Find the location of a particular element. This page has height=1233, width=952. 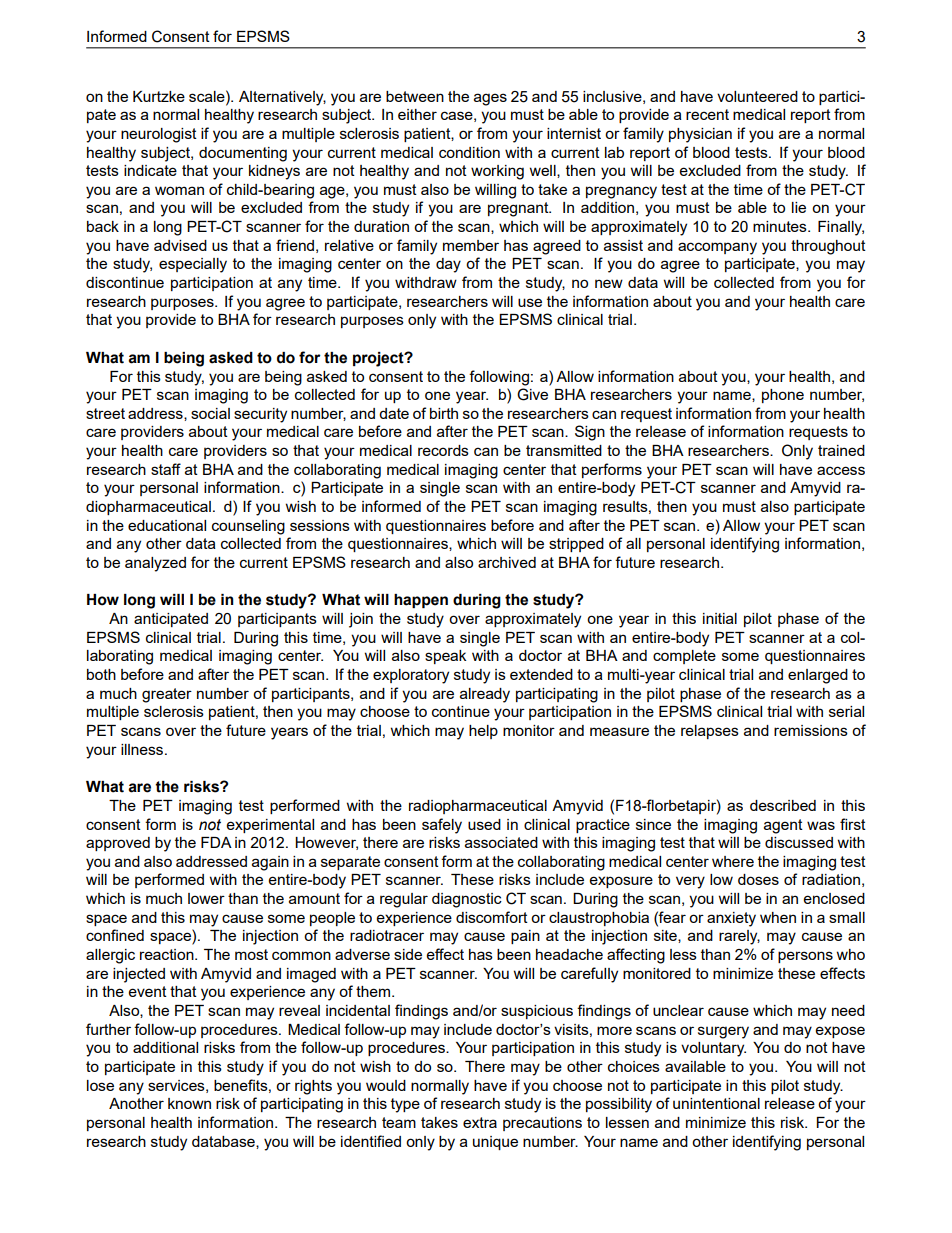

used is located at coordinates (484, 824).
